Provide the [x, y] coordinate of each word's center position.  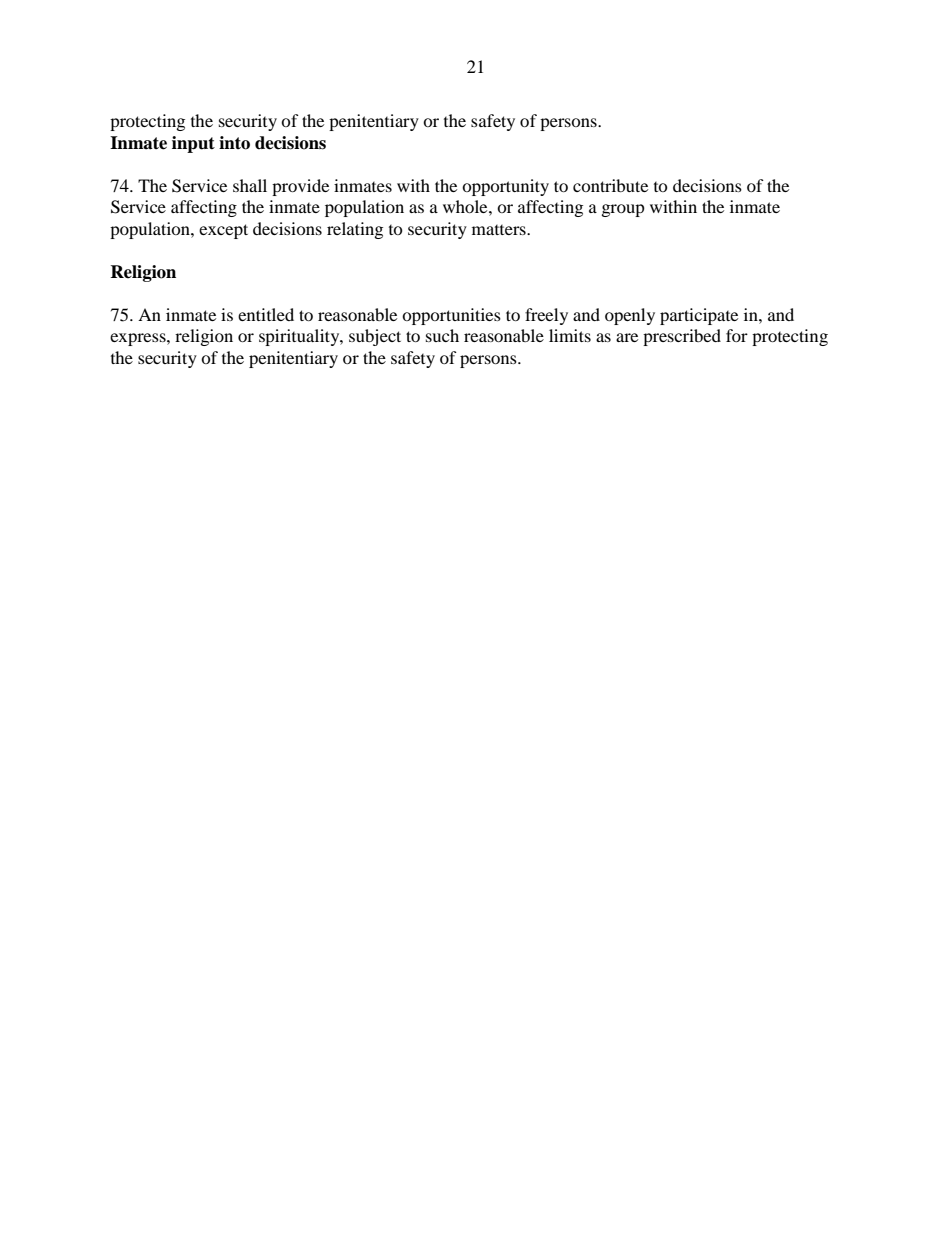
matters [500, 230]
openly [630, 316]
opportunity [505, 187]
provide [300, 187]
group [623, 210]
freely [546, 316]
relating [355, 230]
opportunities [451, 316]
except [223, 231]
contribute [610, 185]
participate [699, 316]
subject [375, 337]
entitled [266, 314]
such [442, 335]
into [234, 143]
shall [250, 185]
